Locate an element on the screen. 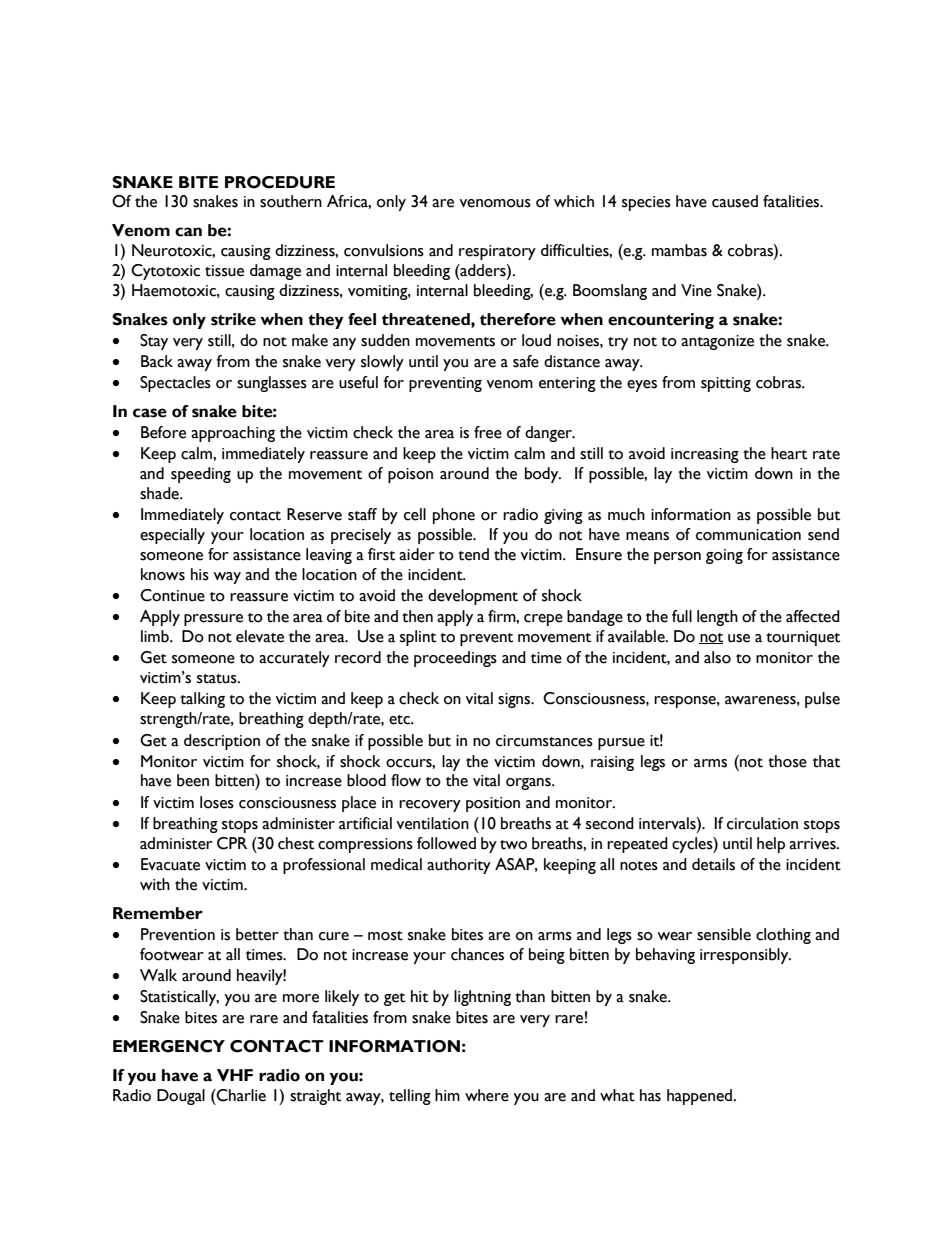  also is located at coordinates (717, 657).
